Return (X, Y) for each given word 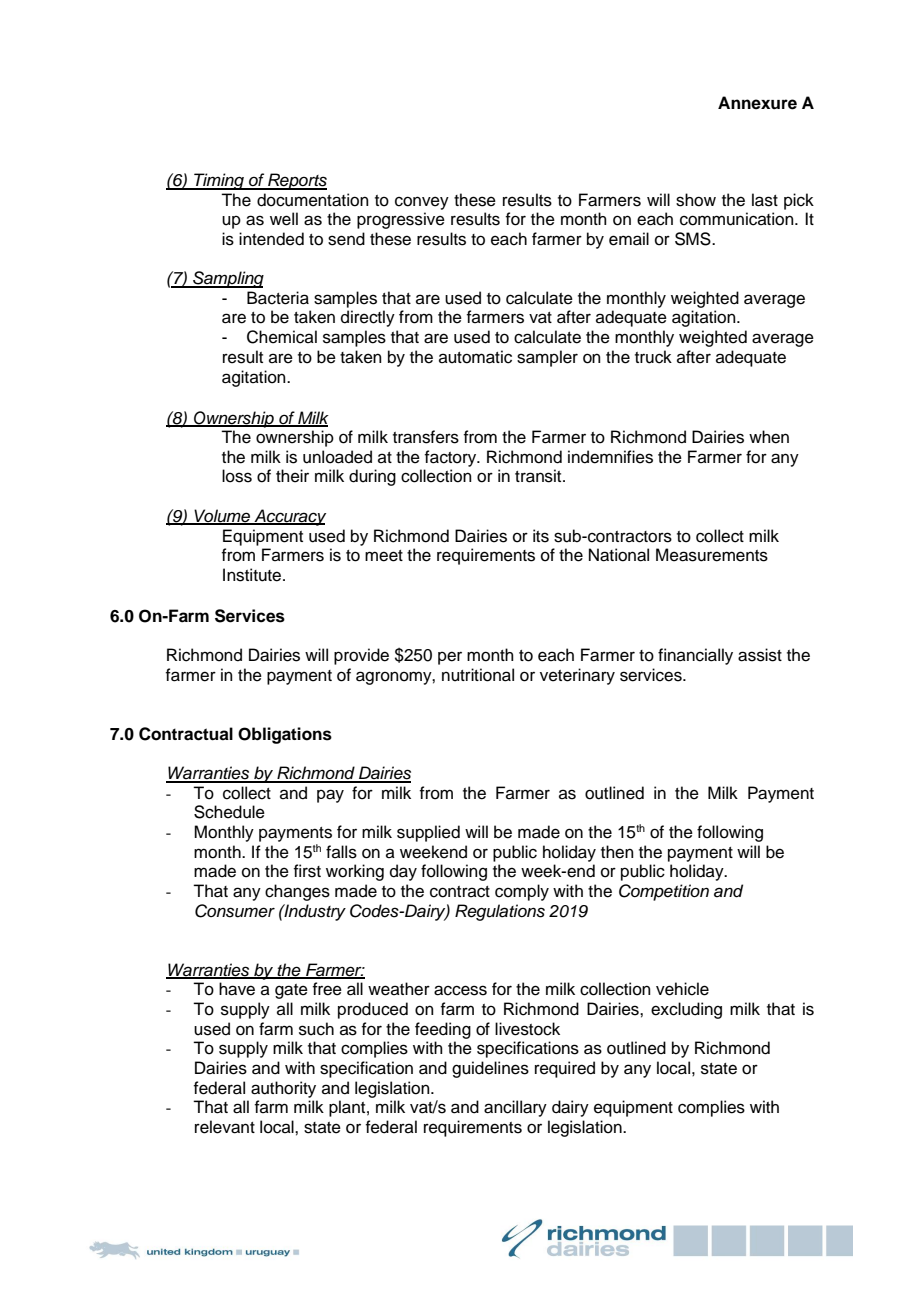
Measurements (712, 555)
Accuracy (289, 517)
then (617, 852)
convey (422, 203)
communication (738, 219)
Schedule (229, 812)
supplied (428, 833)
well (284, 219)
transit (539, 476)
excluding (686, 1010)
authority (283, 1089)
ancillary (515, 1108)
